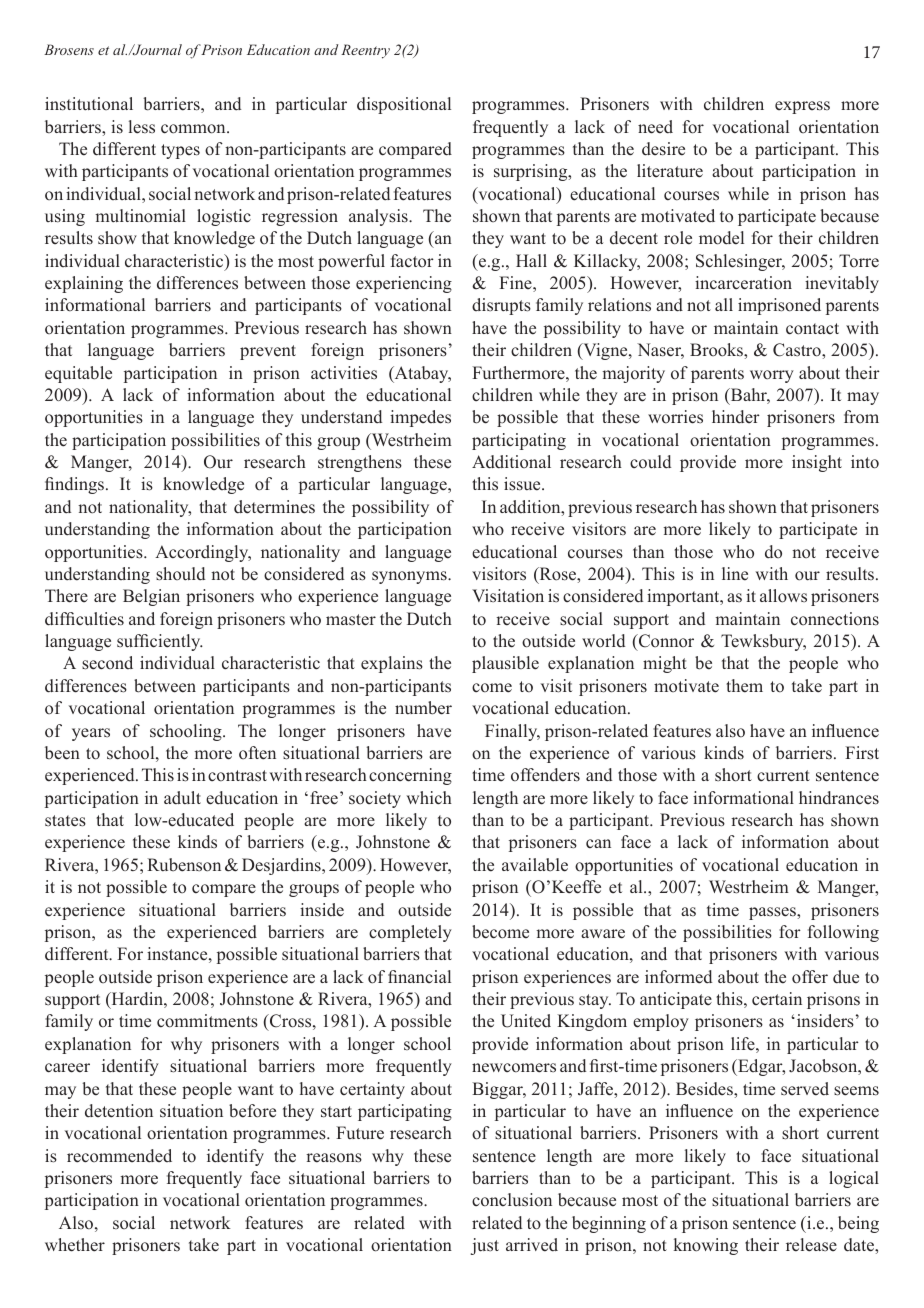 The width and height of the page is (924, 1308). What do you see at coordinates (119, 1156) in the page?
I see `recommended` at bounding box center [119, 1156].
